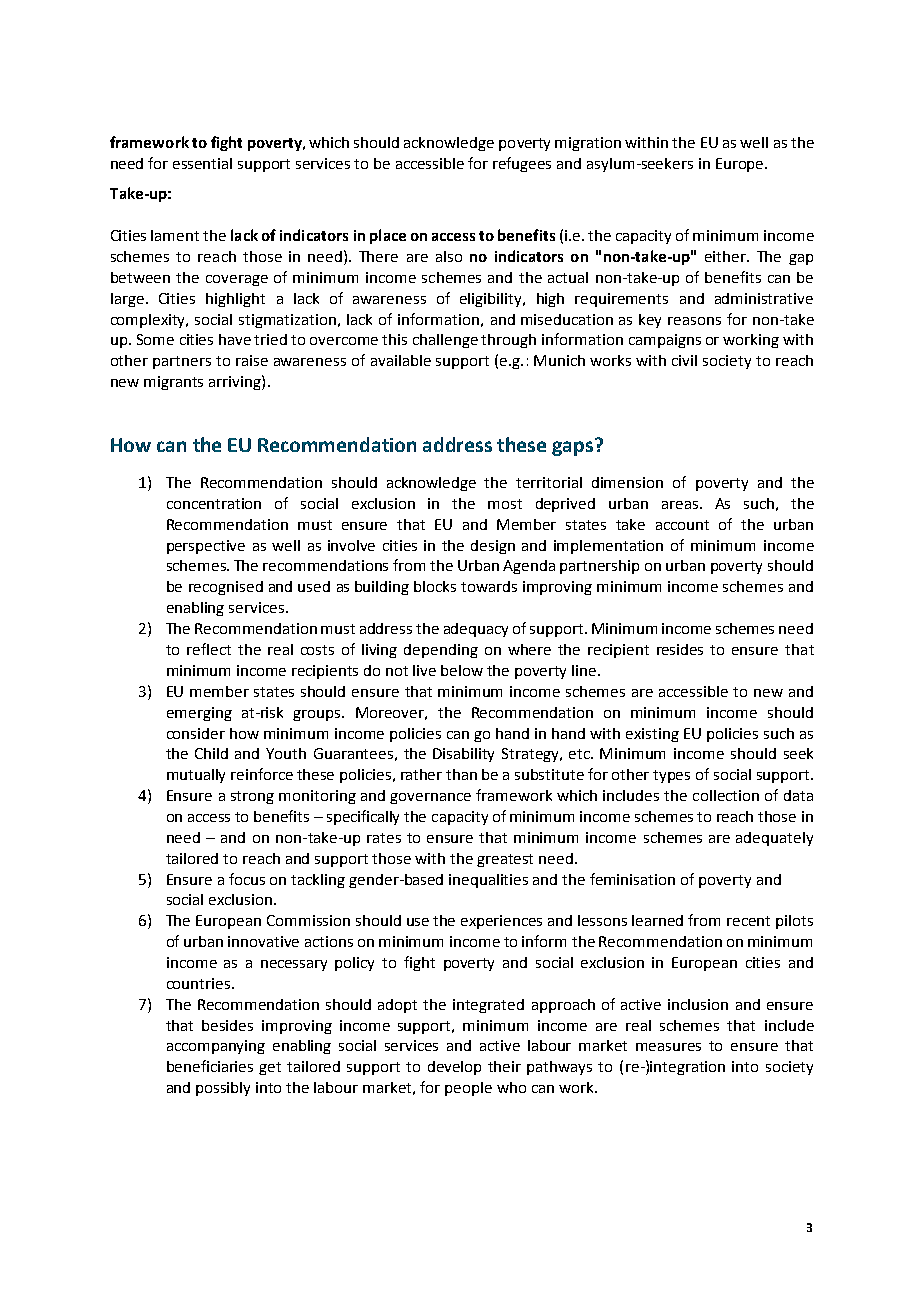  Describe the element at coordinates (522, 164) in the screenshot. I see `refugees` at that location.
